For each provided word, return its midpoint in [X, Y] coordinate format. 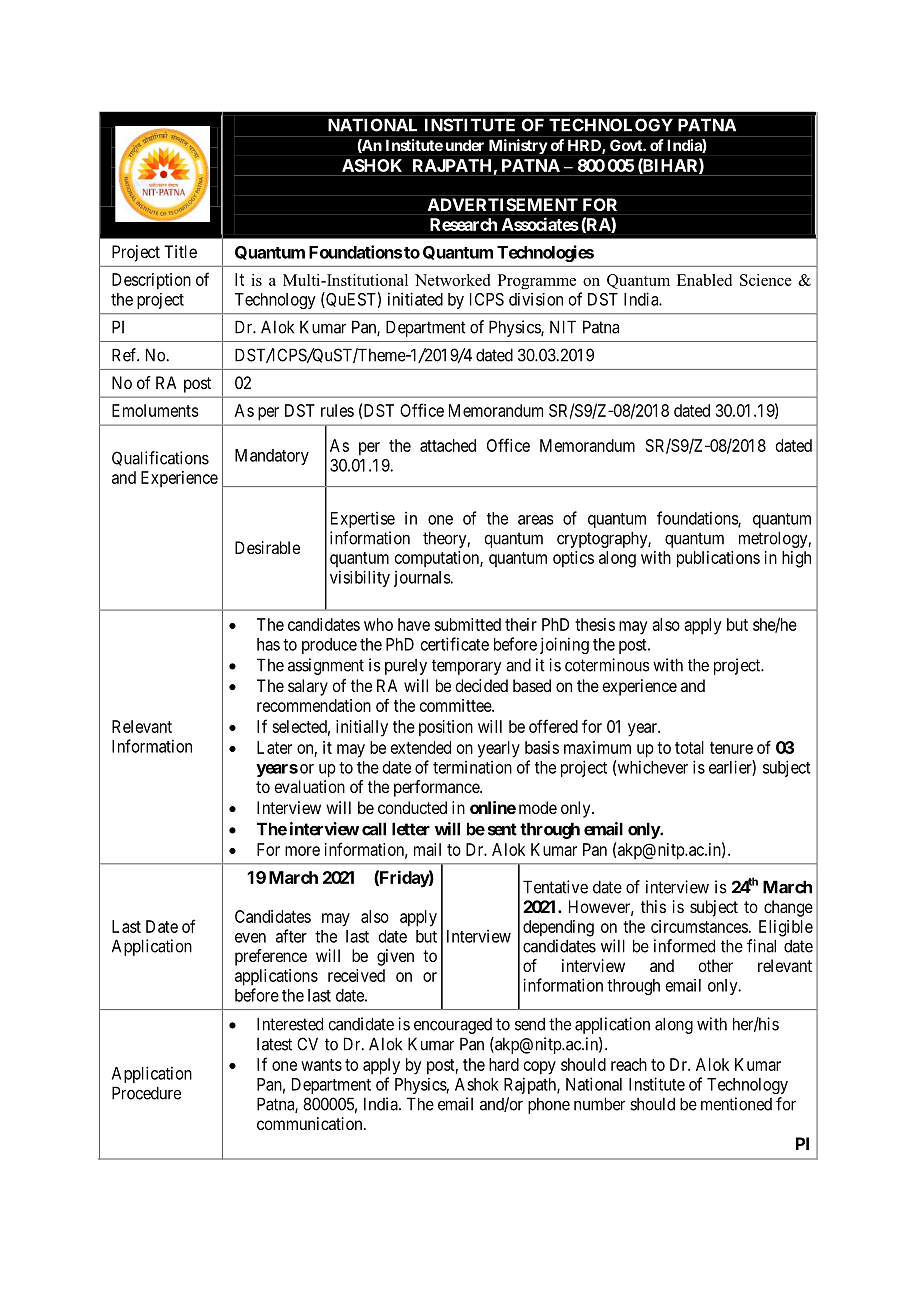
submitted [467, 624]
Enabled [704, 280]
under [465, 145]
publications [718, 559]
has [268, 644]
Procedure [146, 1093]
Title [180, 251]
